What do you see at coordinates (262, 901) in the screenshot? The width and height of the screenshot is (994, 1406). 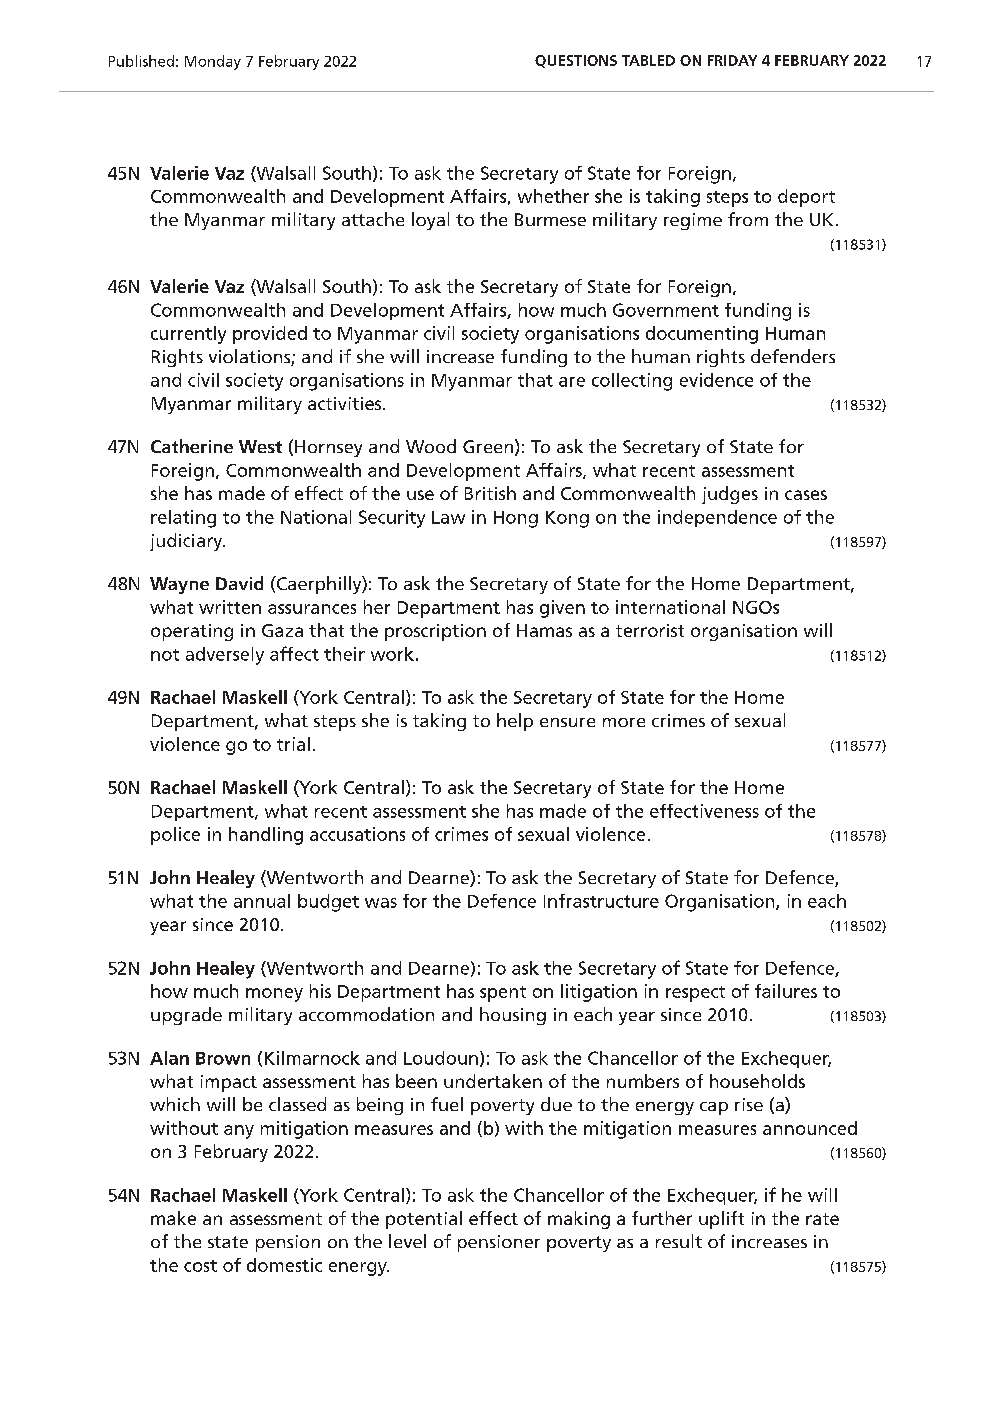 I see `annual` at bounding box center [262, 901].
